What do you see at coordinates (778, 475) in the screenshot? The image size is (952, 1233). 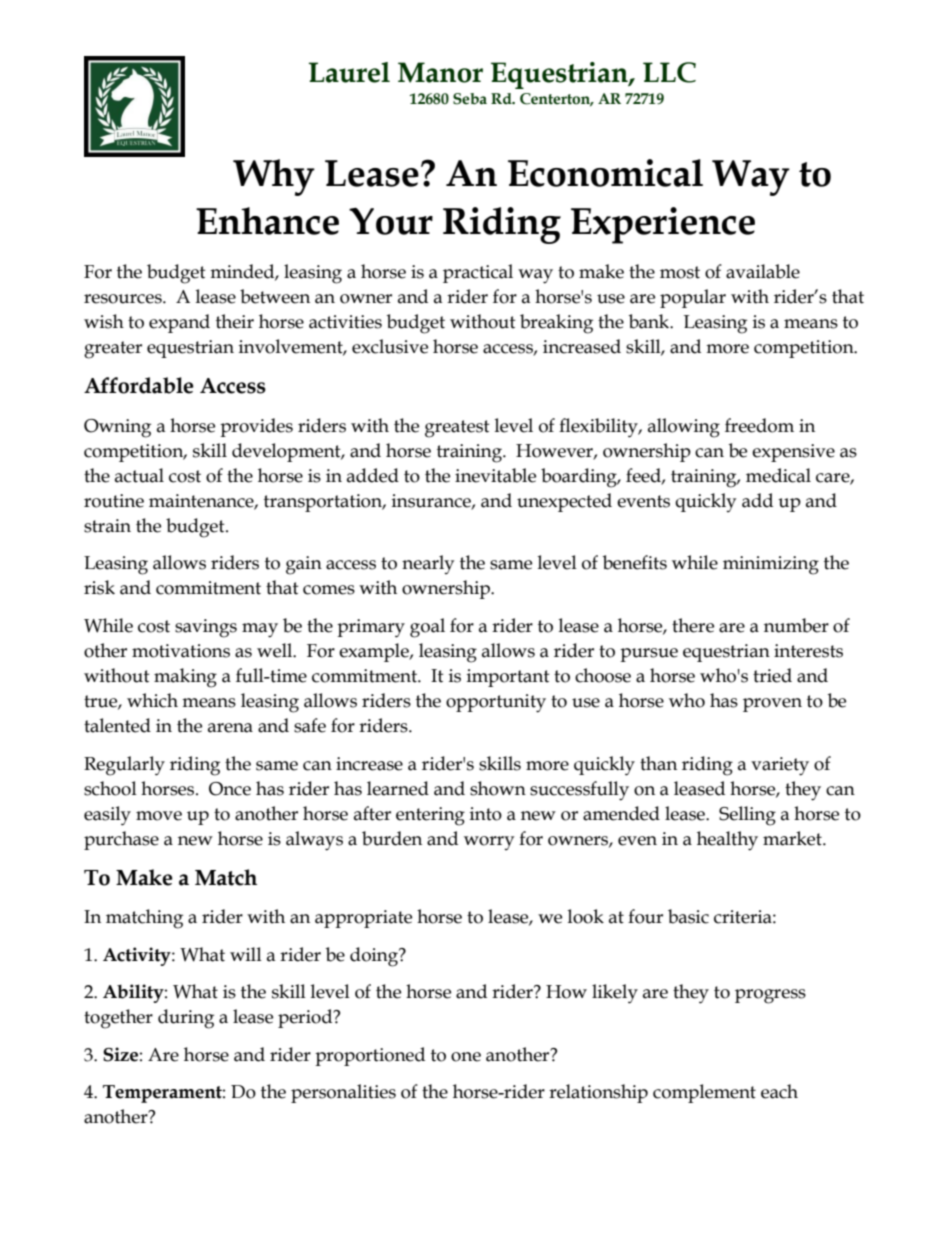 I see `medical` at bounding box center [778, 475].
